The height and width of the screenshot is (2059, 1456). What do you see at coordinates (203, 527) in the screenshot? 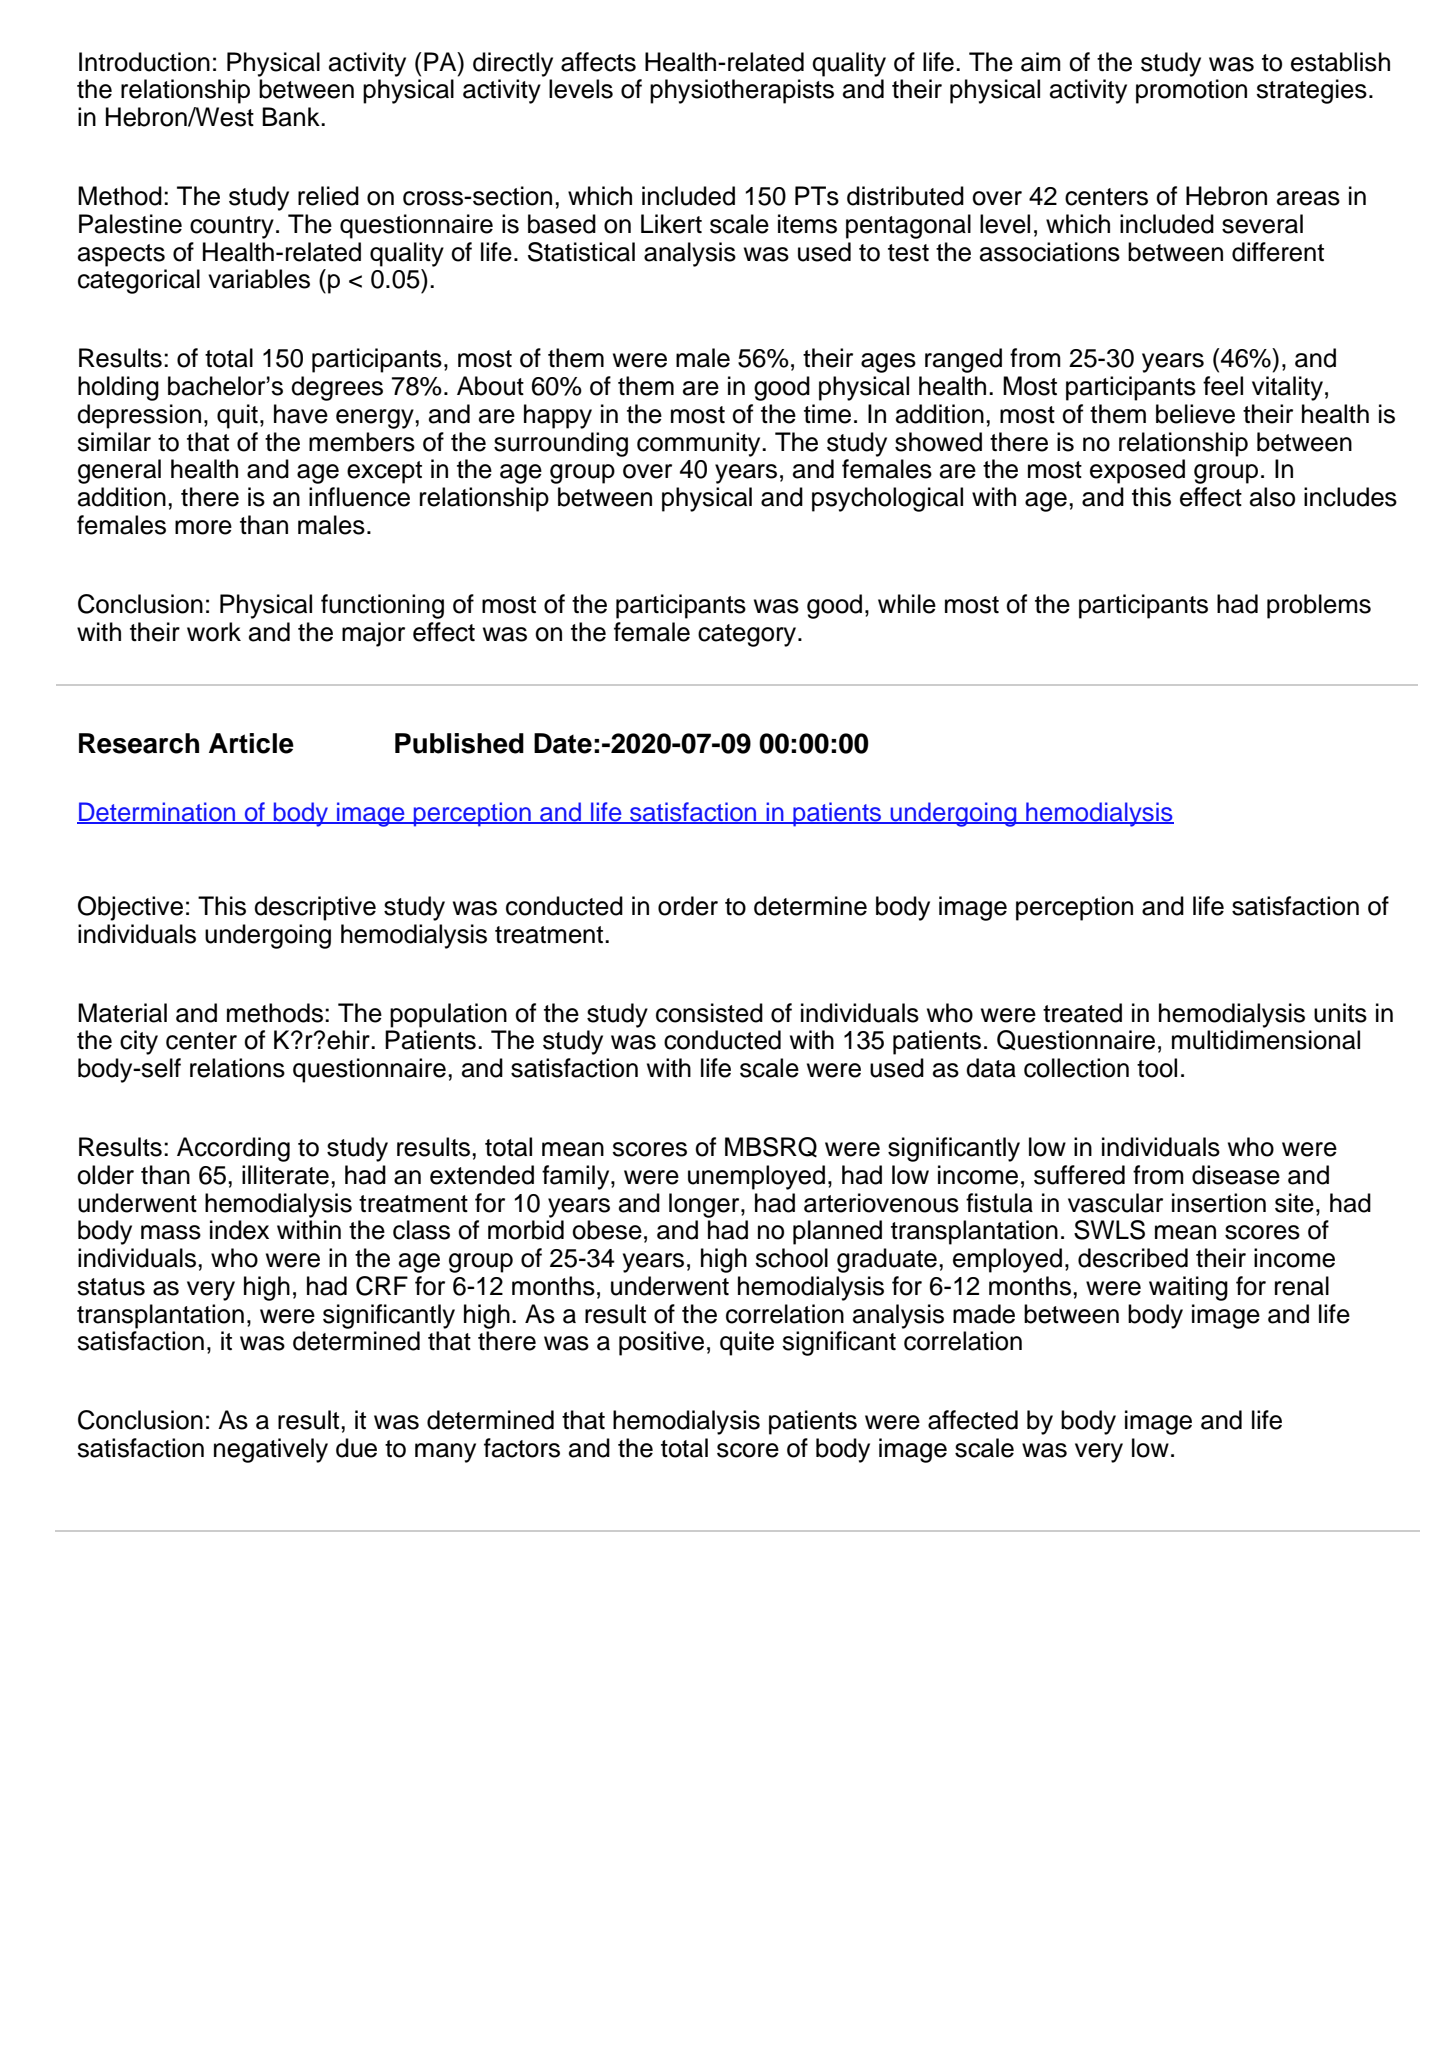
I see `more` at bounding box center [203, 527].
